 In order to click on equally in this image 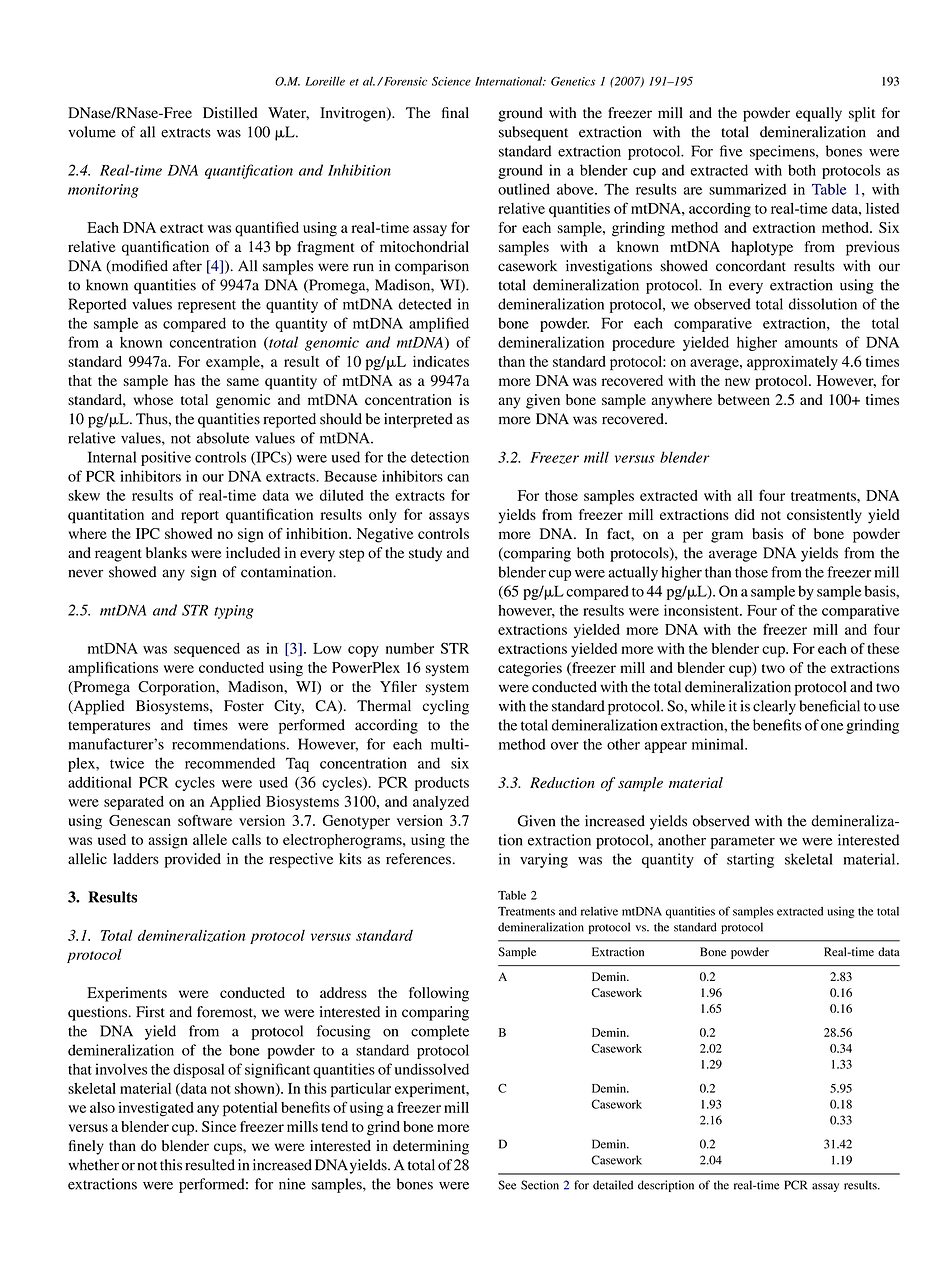, I will do `click(819, 114)`.
